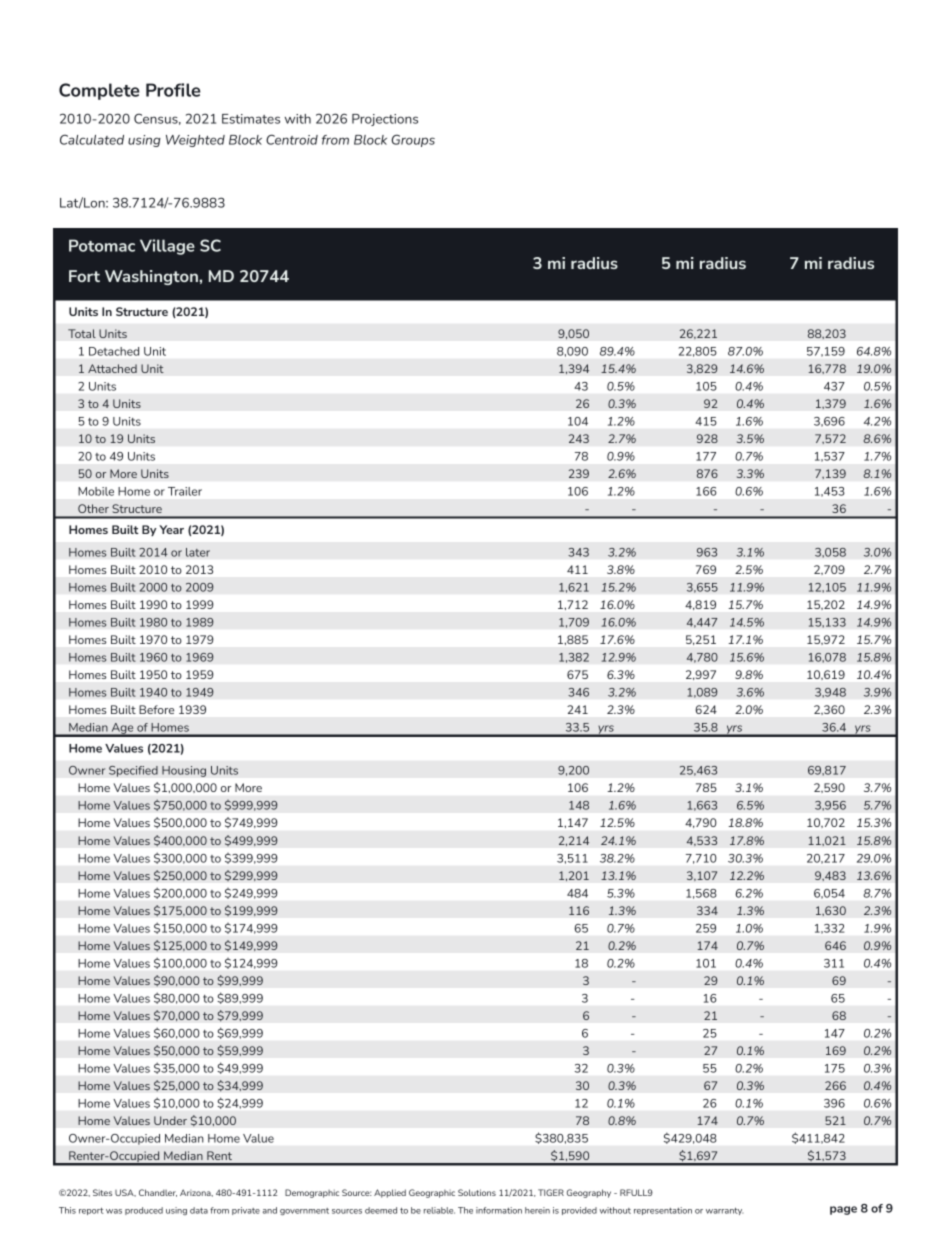 This page has width=952, height=1233. What do you see at coordinates (292, 139) in the page?
I see `Centroid` at bounding box center [292, 139].
